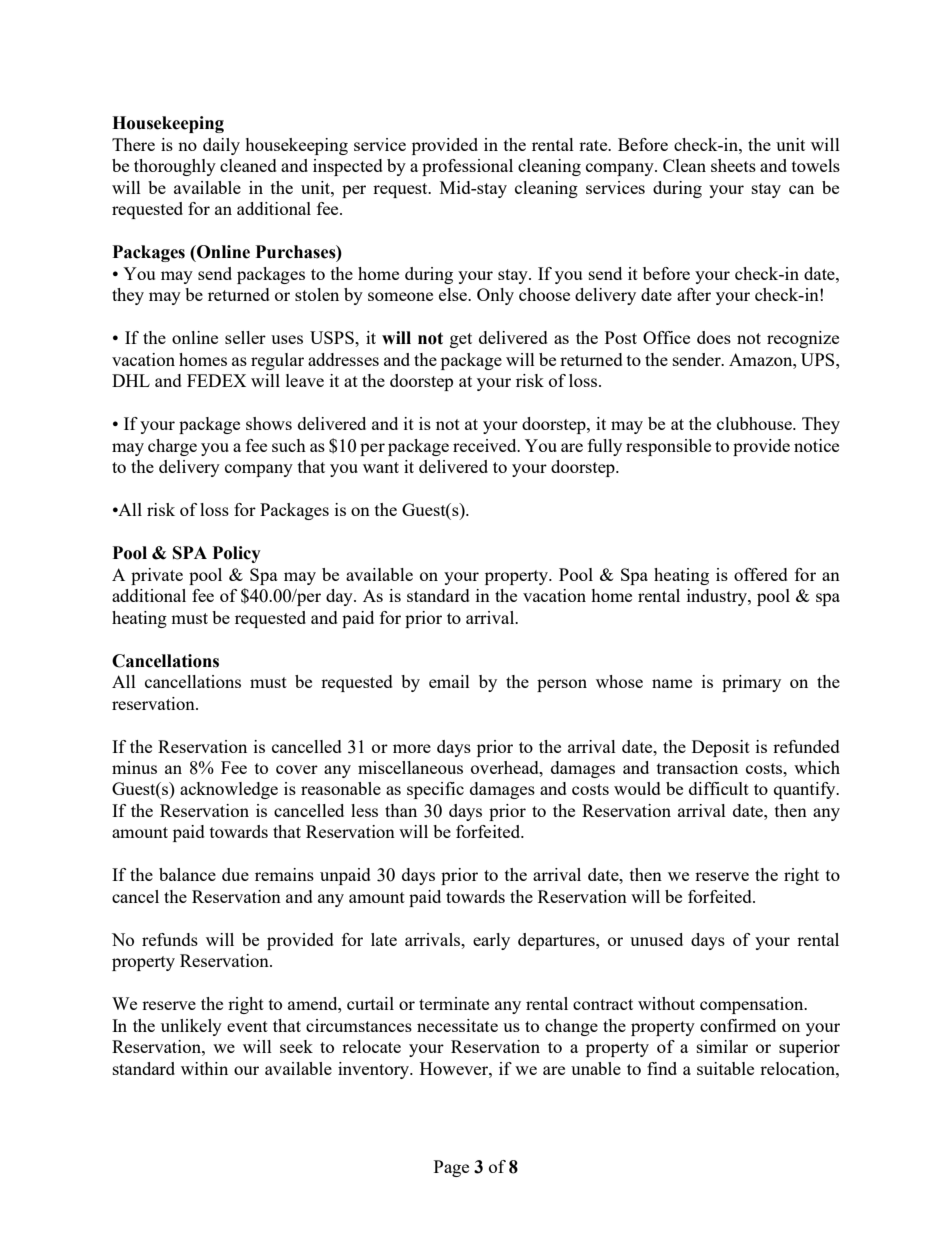  Describe the element at coordinates (172, 447) in the screenshot. I see `charge` at that location.
